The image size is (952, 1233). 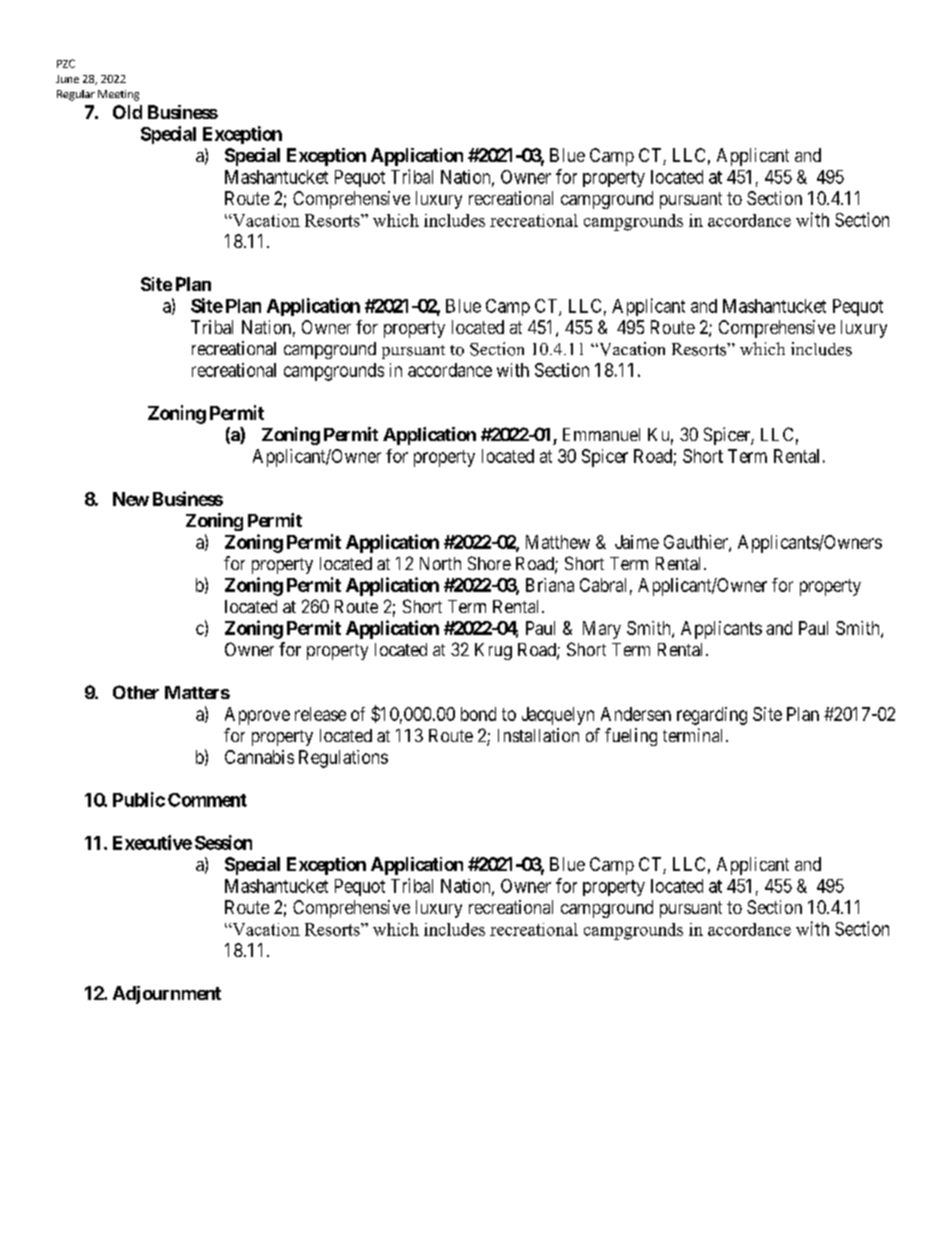 I want to click on Jaime, so click(x=637, y=542).
